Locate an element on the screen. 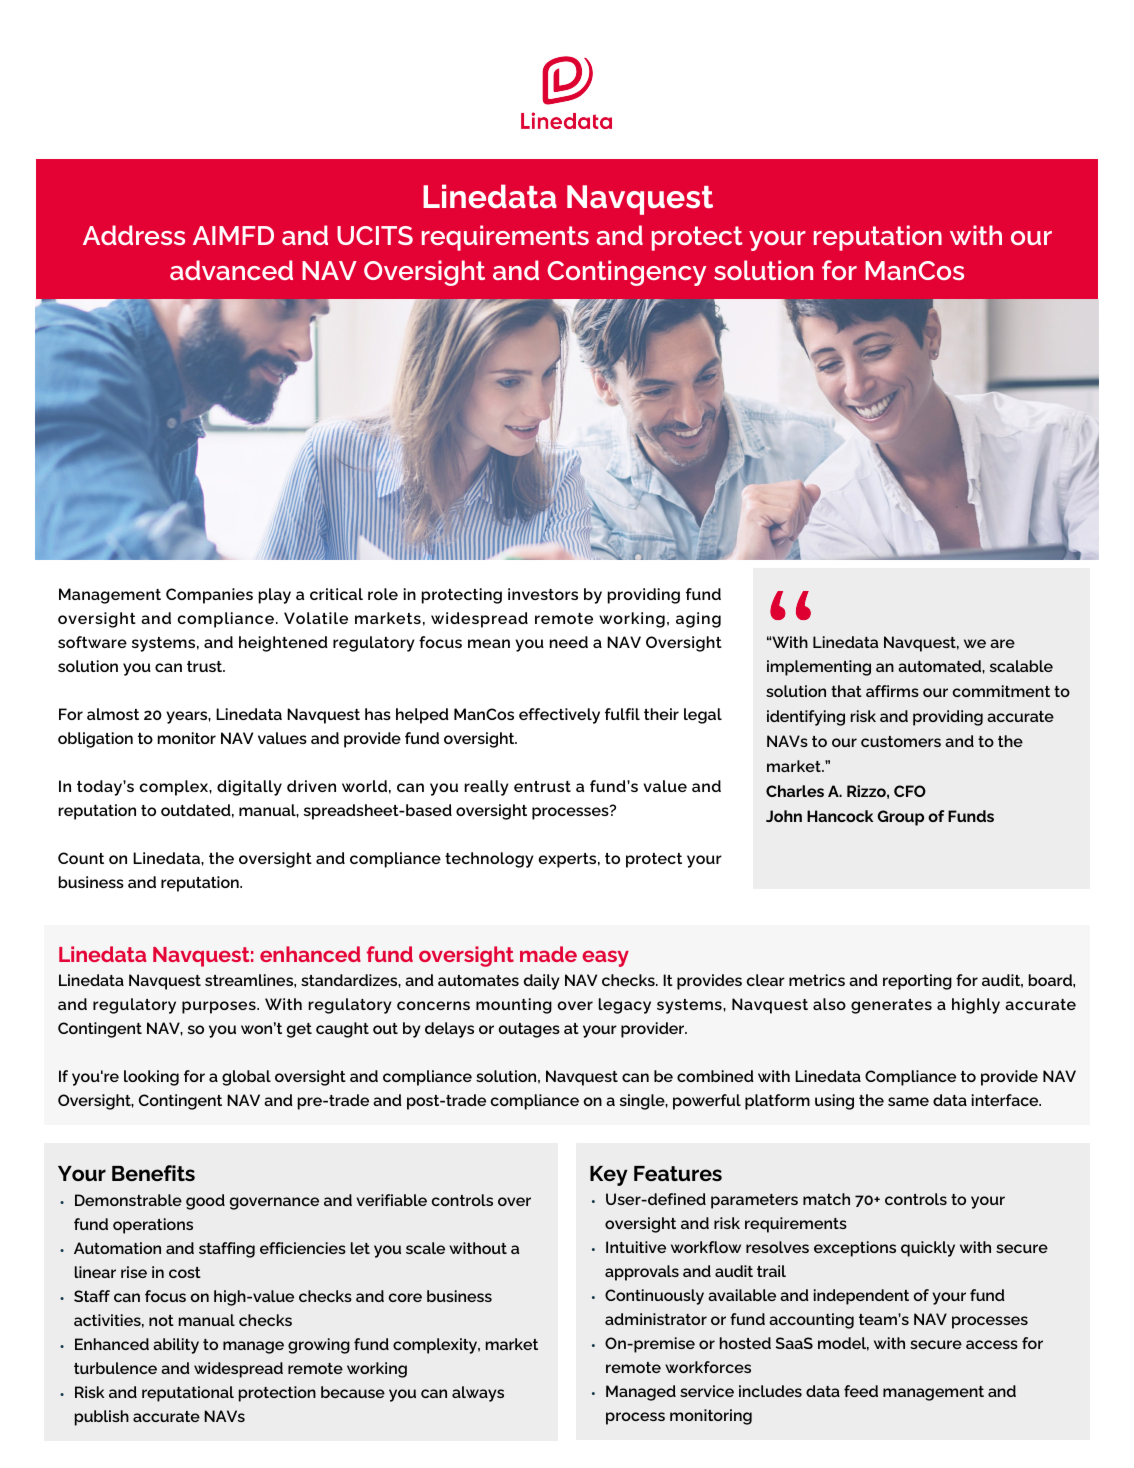  advanced is located at coordinates (231, 270).
